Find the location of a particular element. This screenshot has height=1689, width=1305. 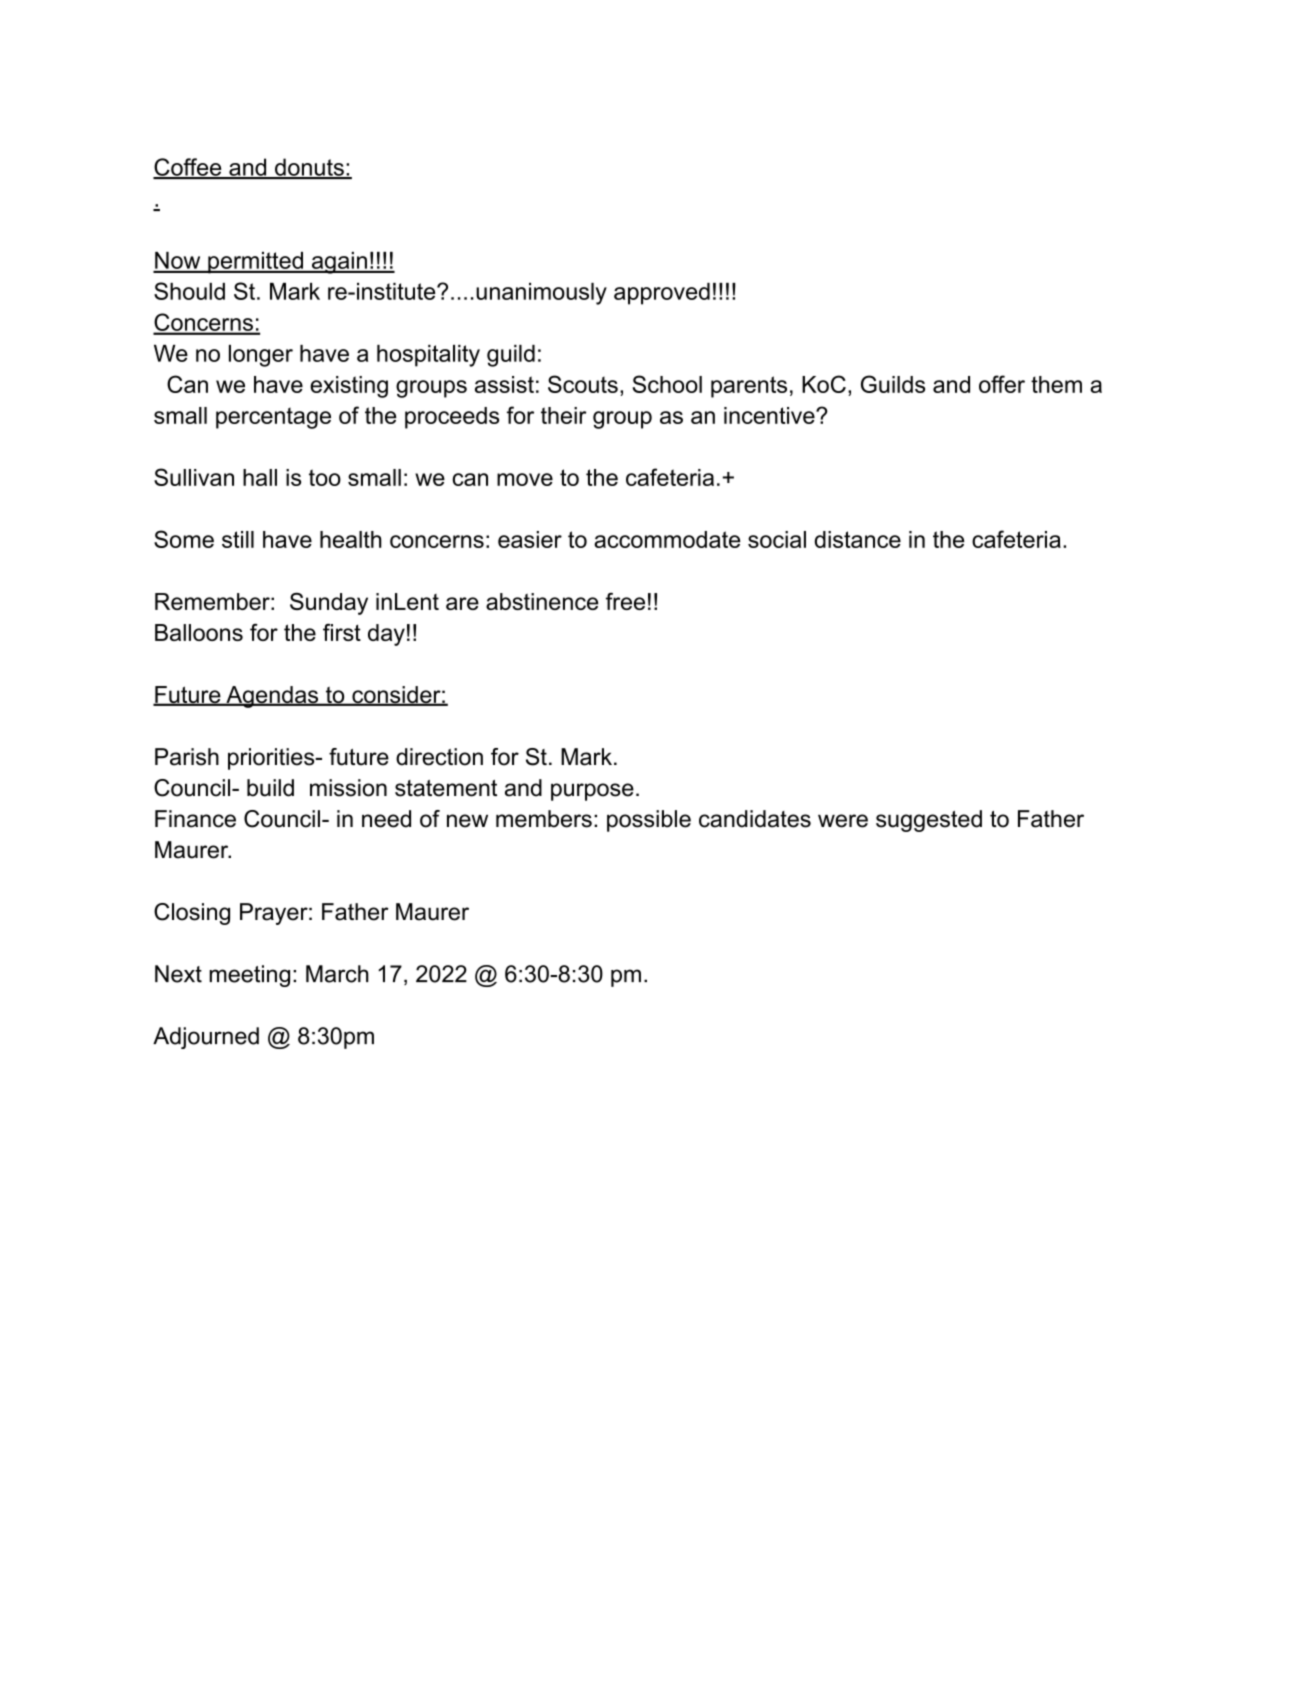

offer is located at coordinates (1002, 384).
